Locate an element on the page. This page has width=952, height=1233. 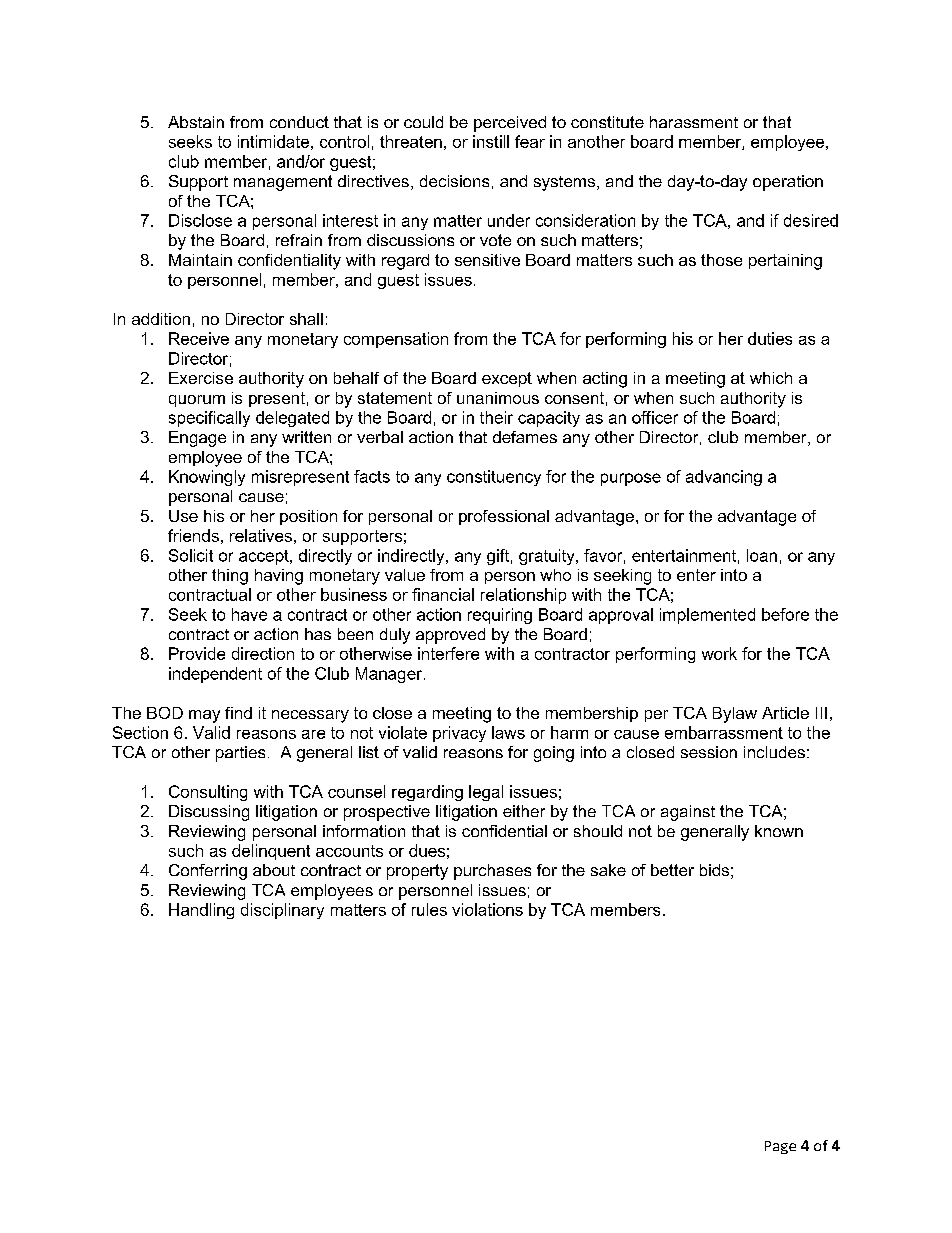
Abstain is located at coordinates (196, 122).
